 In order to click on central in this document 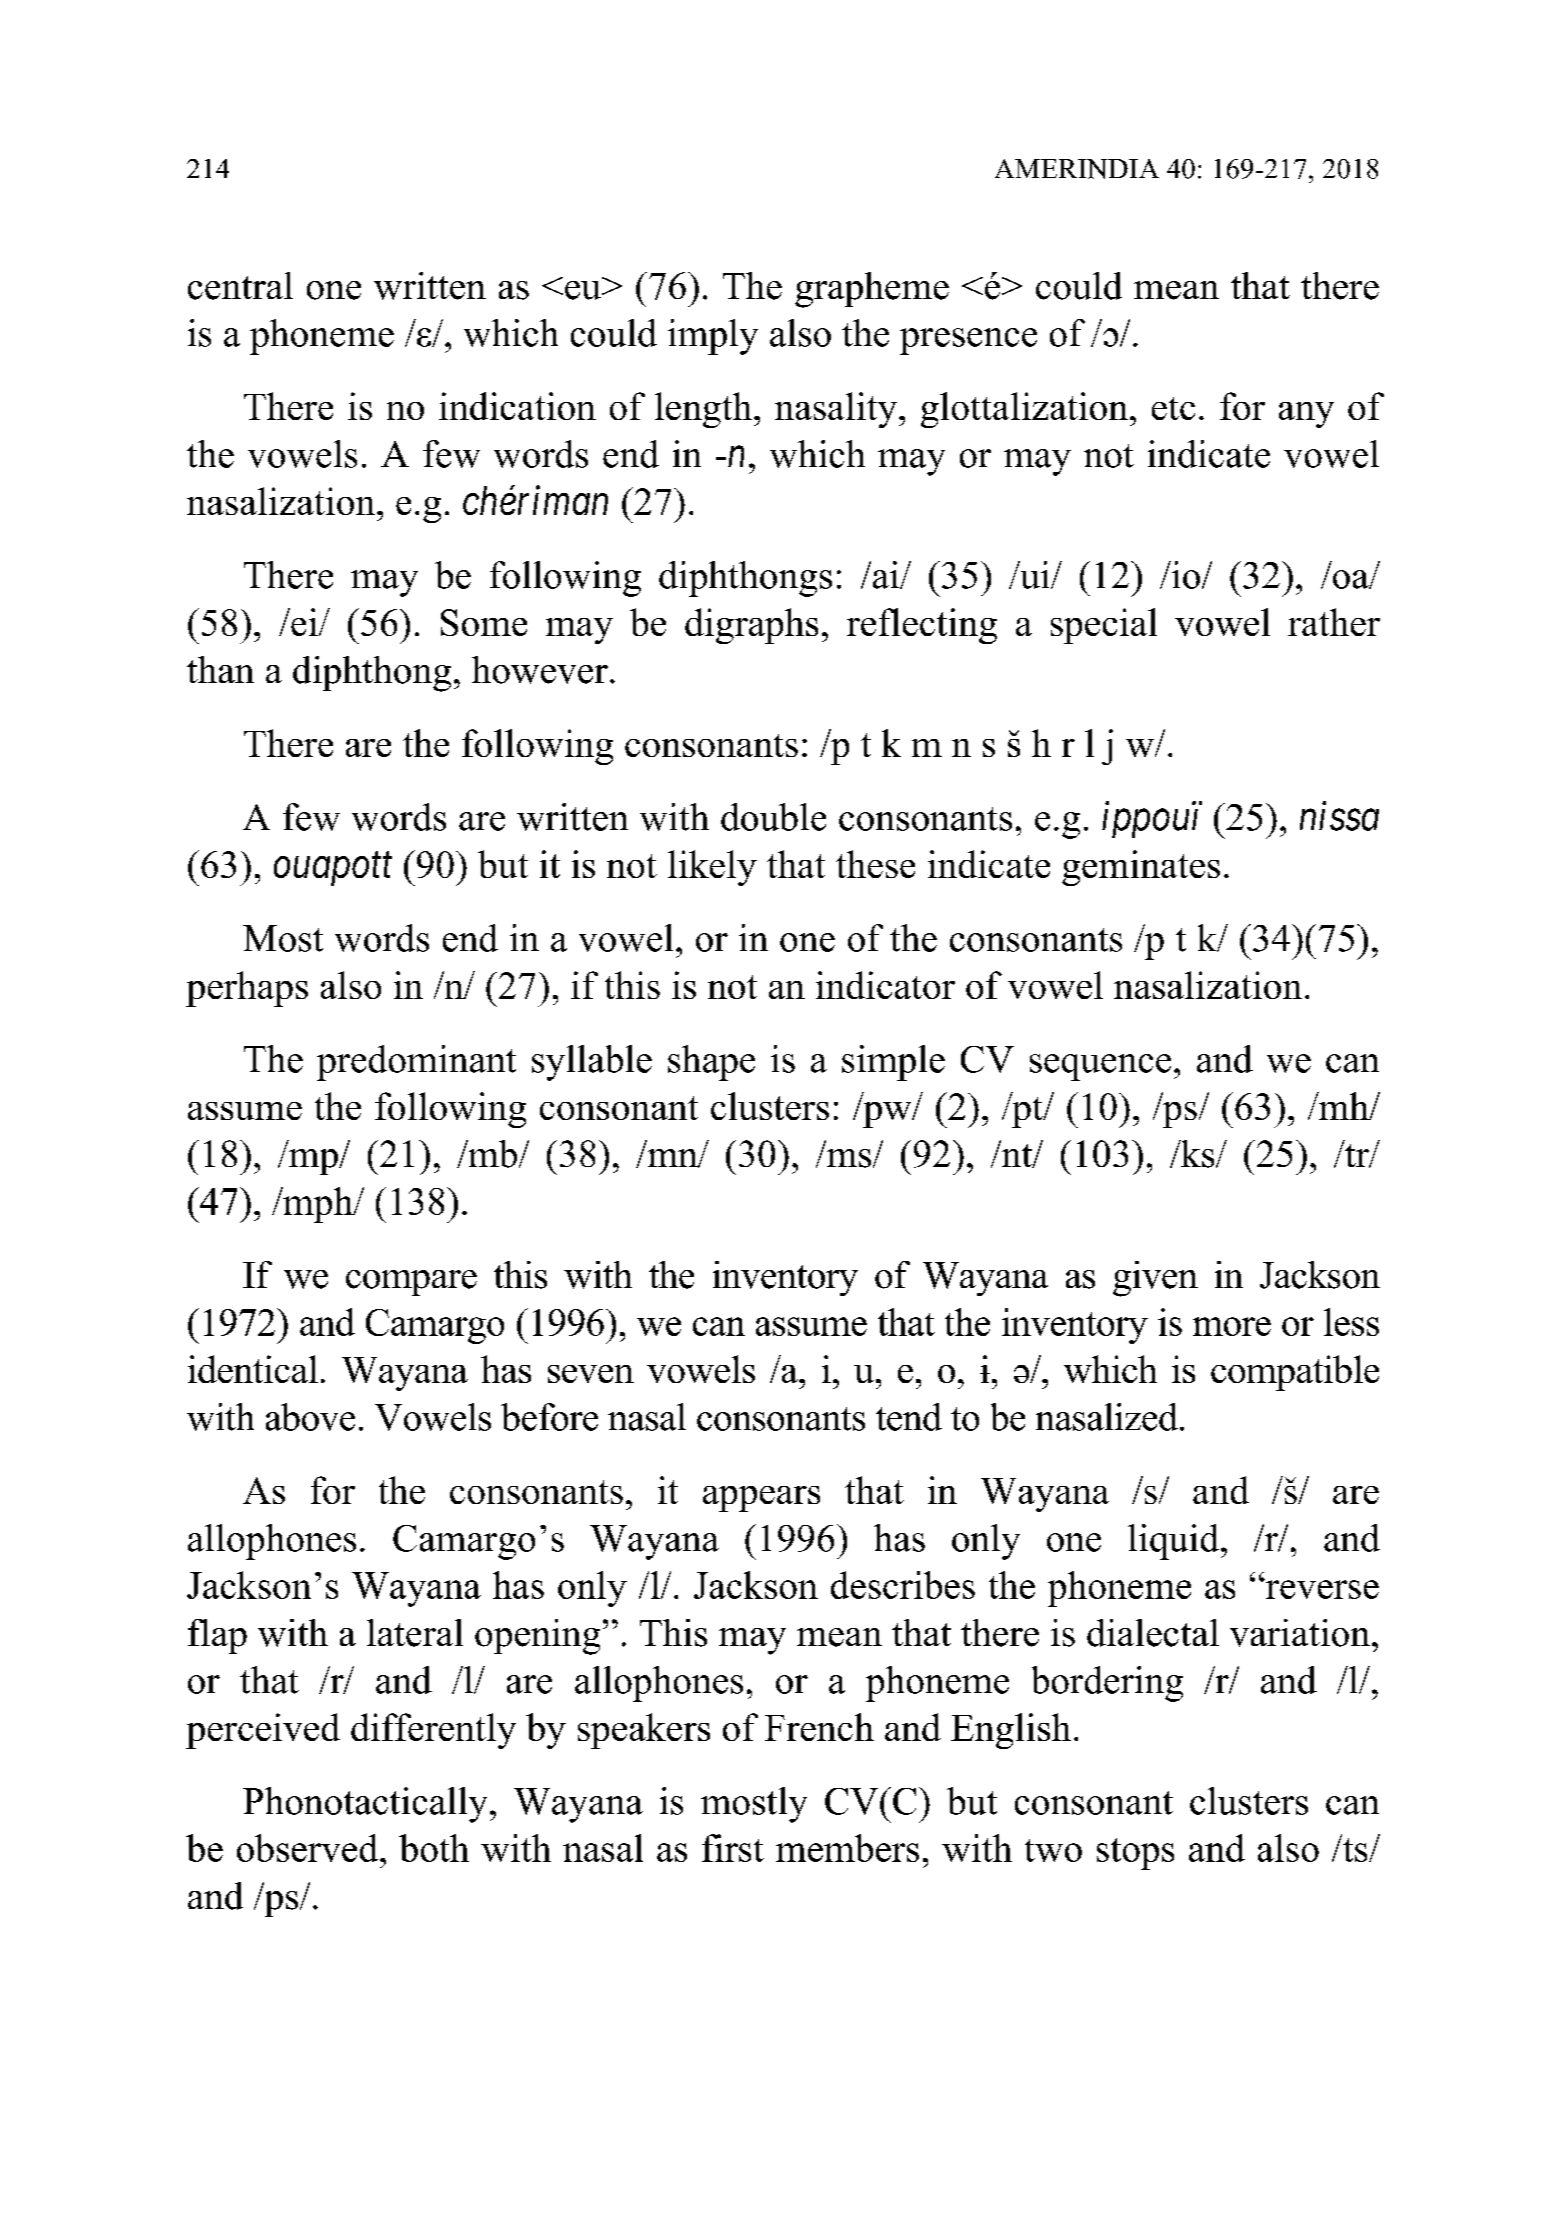, I will do `click(240, 286)`.
